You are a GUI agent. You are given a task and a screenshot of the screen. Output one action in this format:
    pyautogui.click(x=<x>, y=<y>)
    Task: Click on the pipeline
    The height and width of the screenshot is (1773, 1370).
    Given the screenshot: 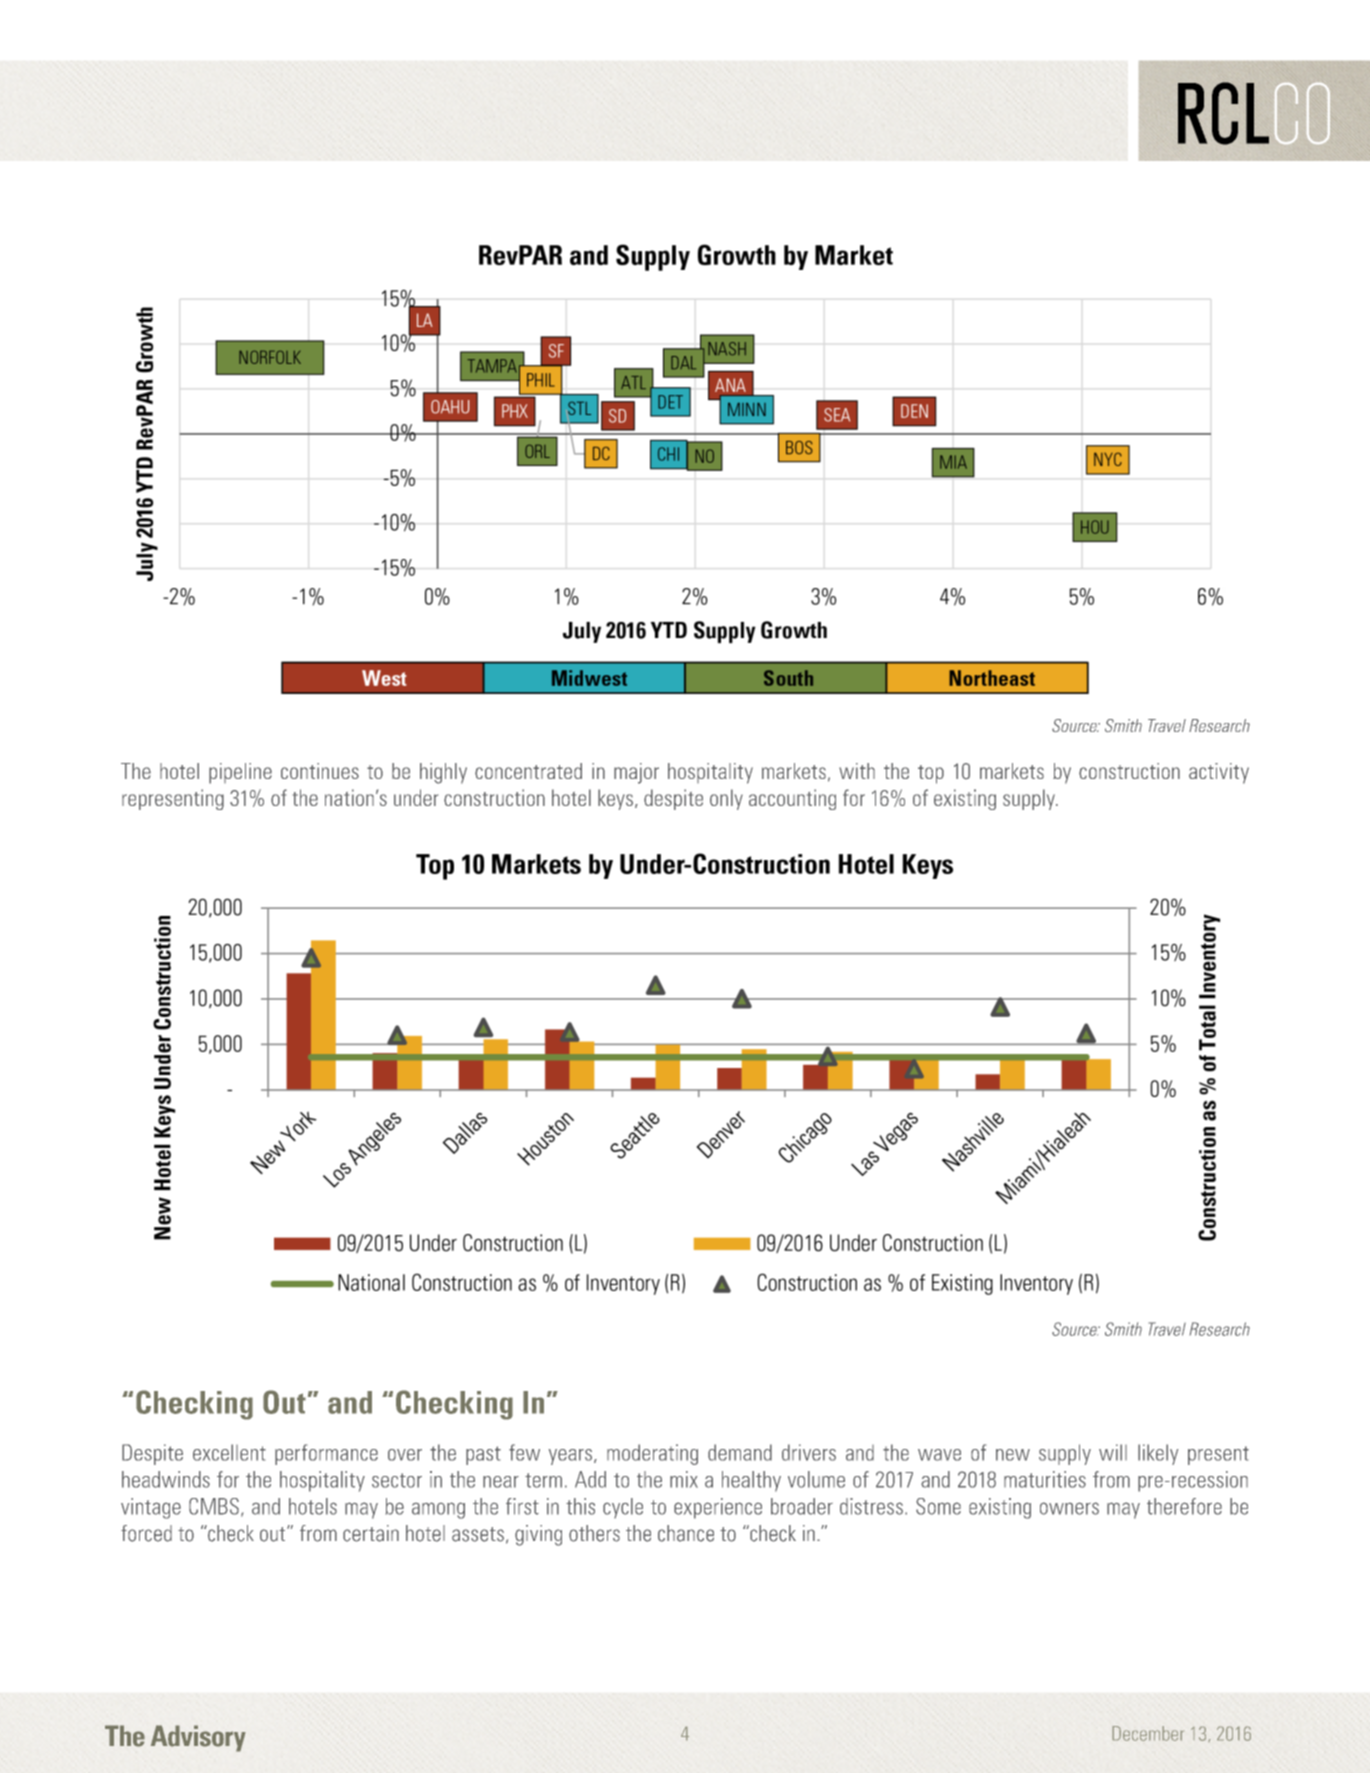 What is the action you would take?
    pyautogui.click(x=240, y=773)
